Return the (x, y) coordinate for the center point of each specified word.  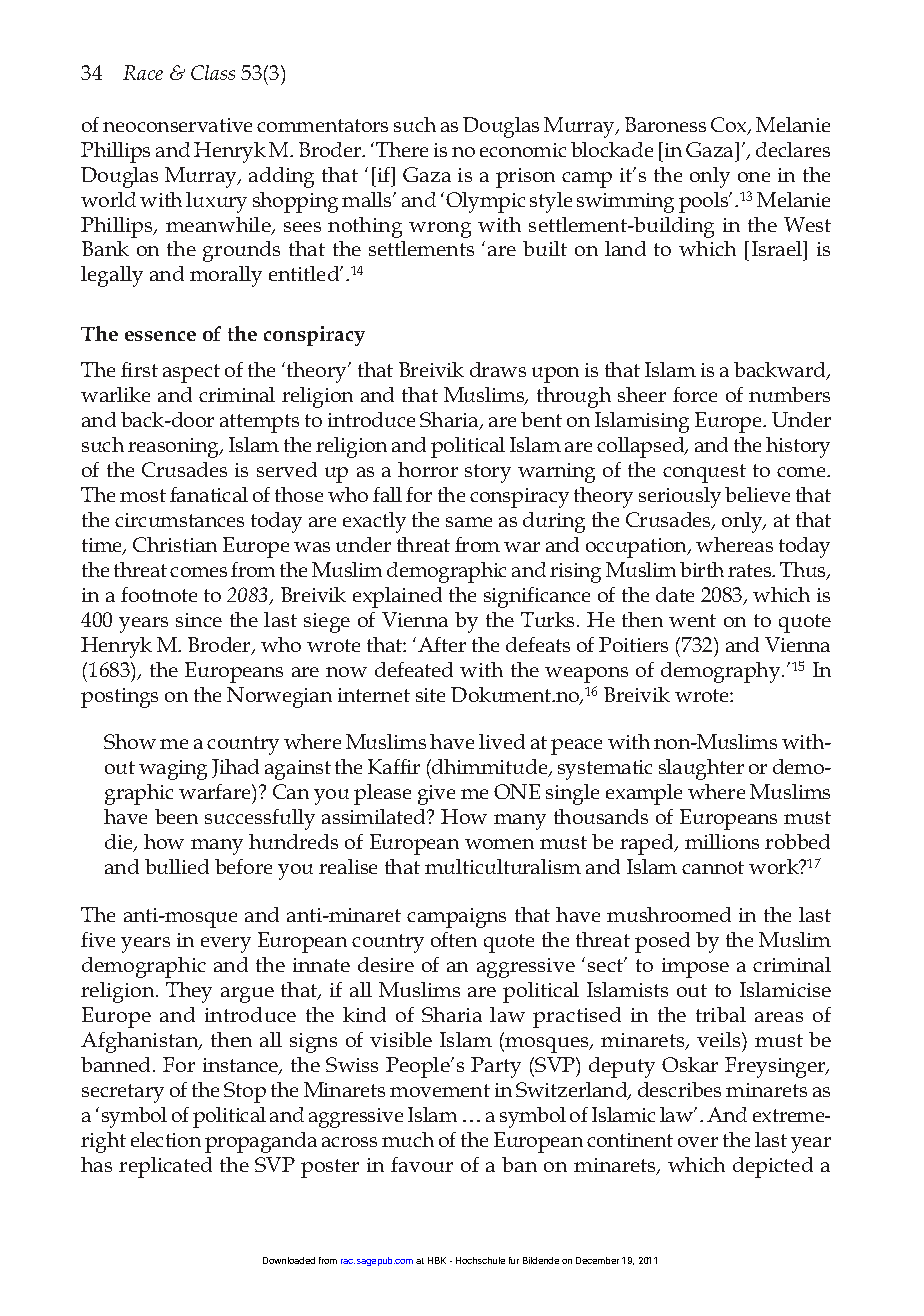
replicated (165, 1167)
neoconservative (177, 125)
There (402, 149)
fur (514, 1260)
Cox (730, 126)
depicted (773, 1167)
